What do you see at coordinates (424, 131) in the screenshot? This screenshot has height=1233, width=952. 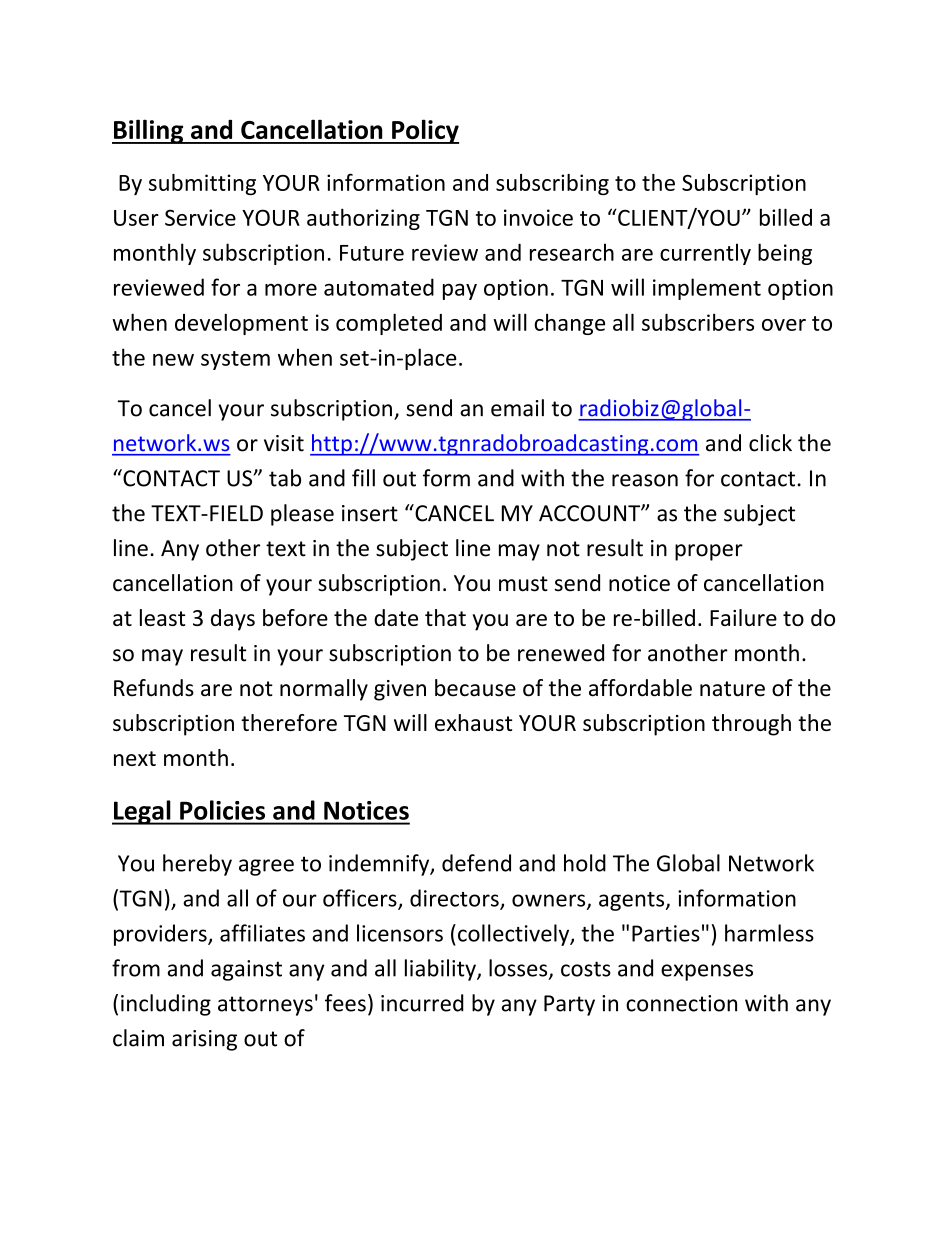 I see `Policy` at bounding box center [424, 131].
